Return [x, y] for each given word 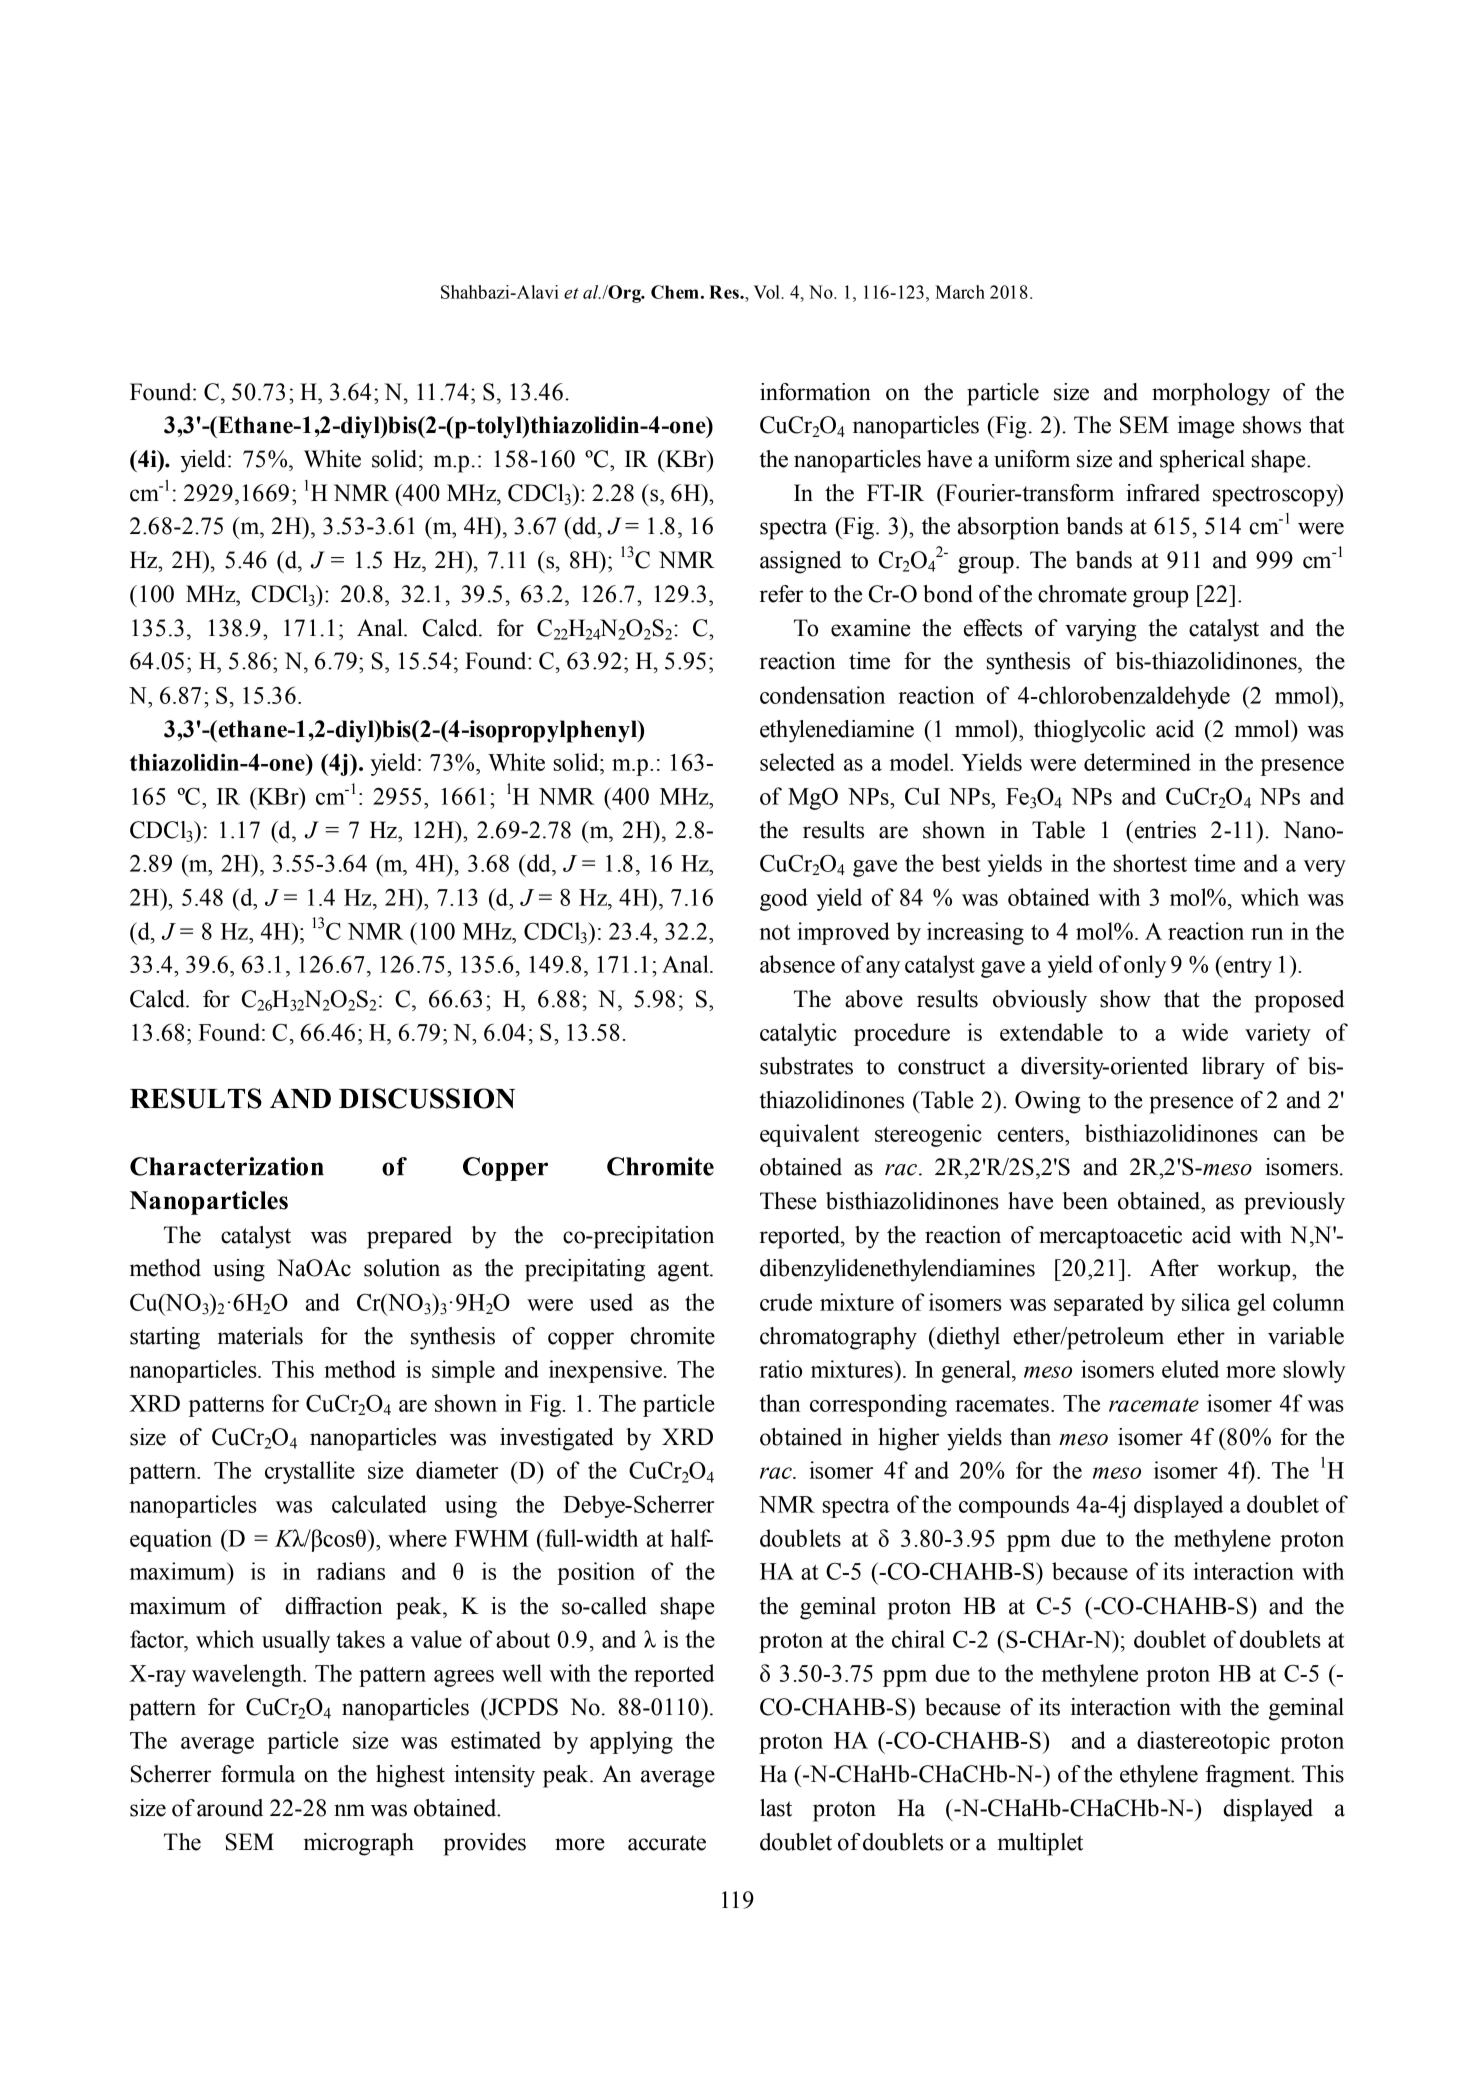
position [596, 1573]
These [788, 1201]
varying [1101, 630]
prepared [409, 1237]
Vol [768, 292]
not [774, 932]
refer [781, 594]
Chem [675, 292]
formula [258, 1774]
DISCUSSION [427, 1098]
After [1174, 1268]
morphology [1211, 394]
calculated [379, 1504]
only [1145, 966]
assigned [800, 562]
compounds [1014, 1506]
